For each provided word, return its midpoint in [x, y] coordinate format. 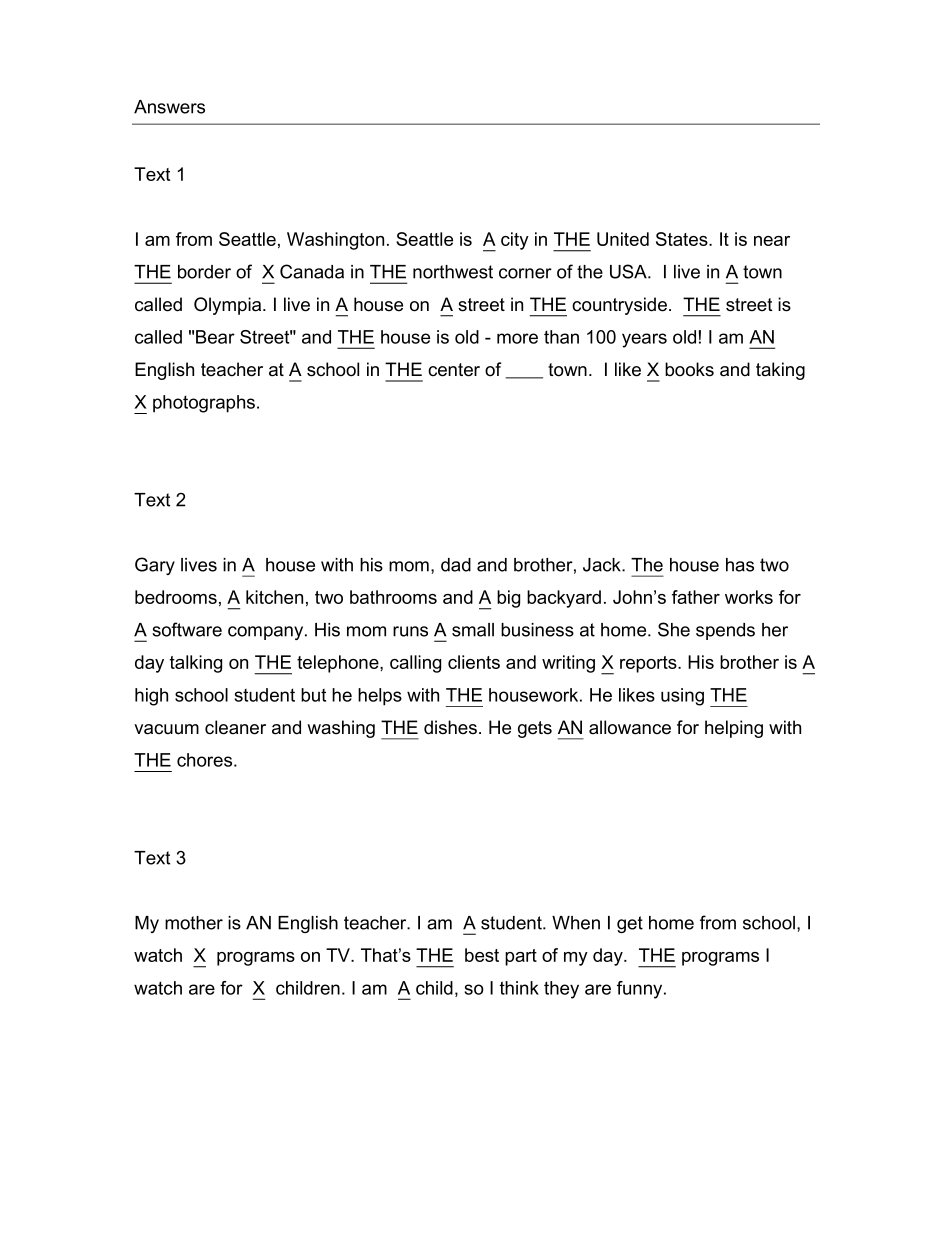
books [689, 369]
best [482, 955]
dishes [450, 727]
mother [194, 923]
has [740, 565]
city [515, 241]
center [454, 370]
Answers [169, 107]
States [683, 239]
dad [456, 565]
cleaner [235, 727]
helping [734, 729]
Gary [155, 566]
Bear [215, 337]
